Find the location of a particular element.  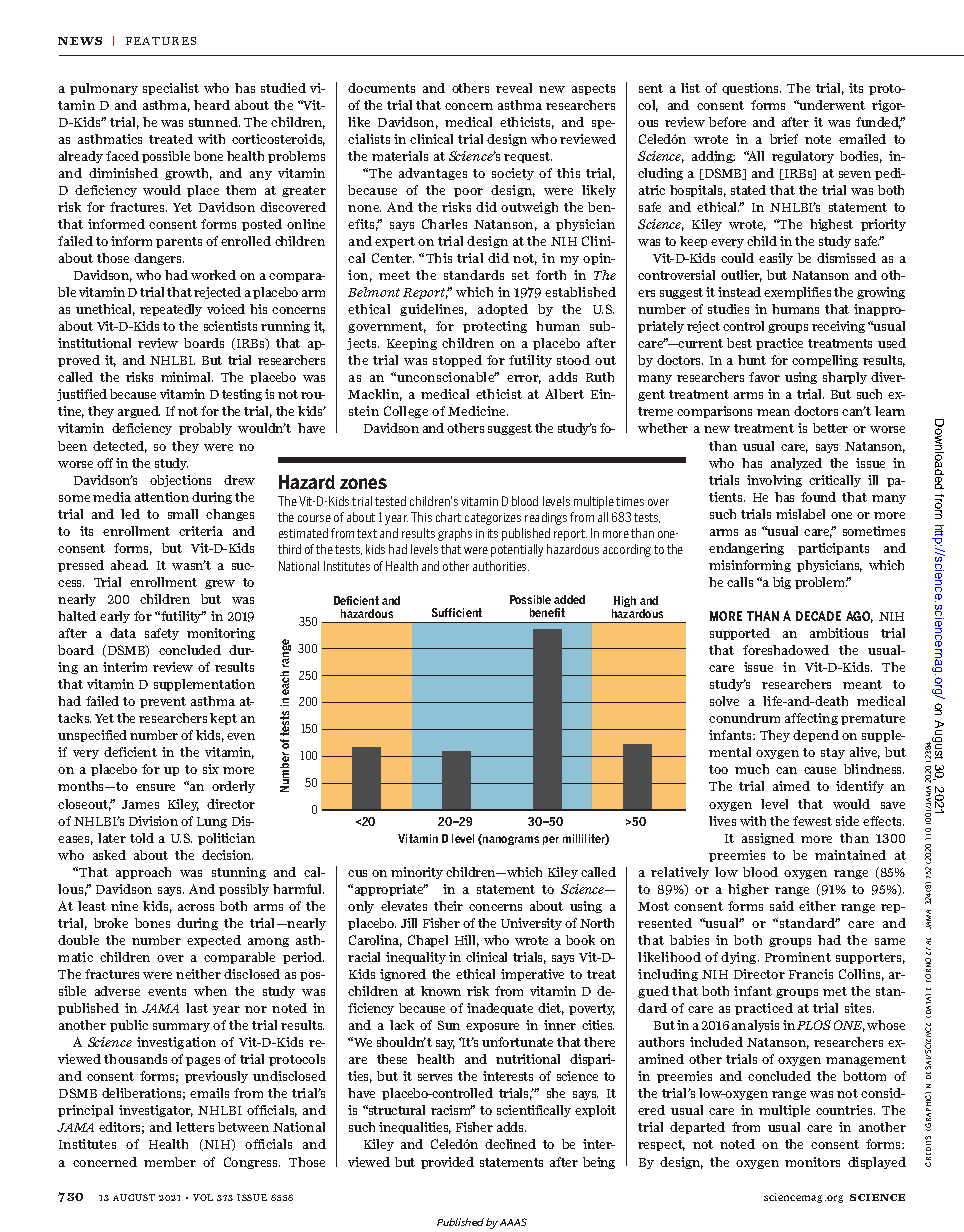

ensure is located at coordinates (155, 787).
